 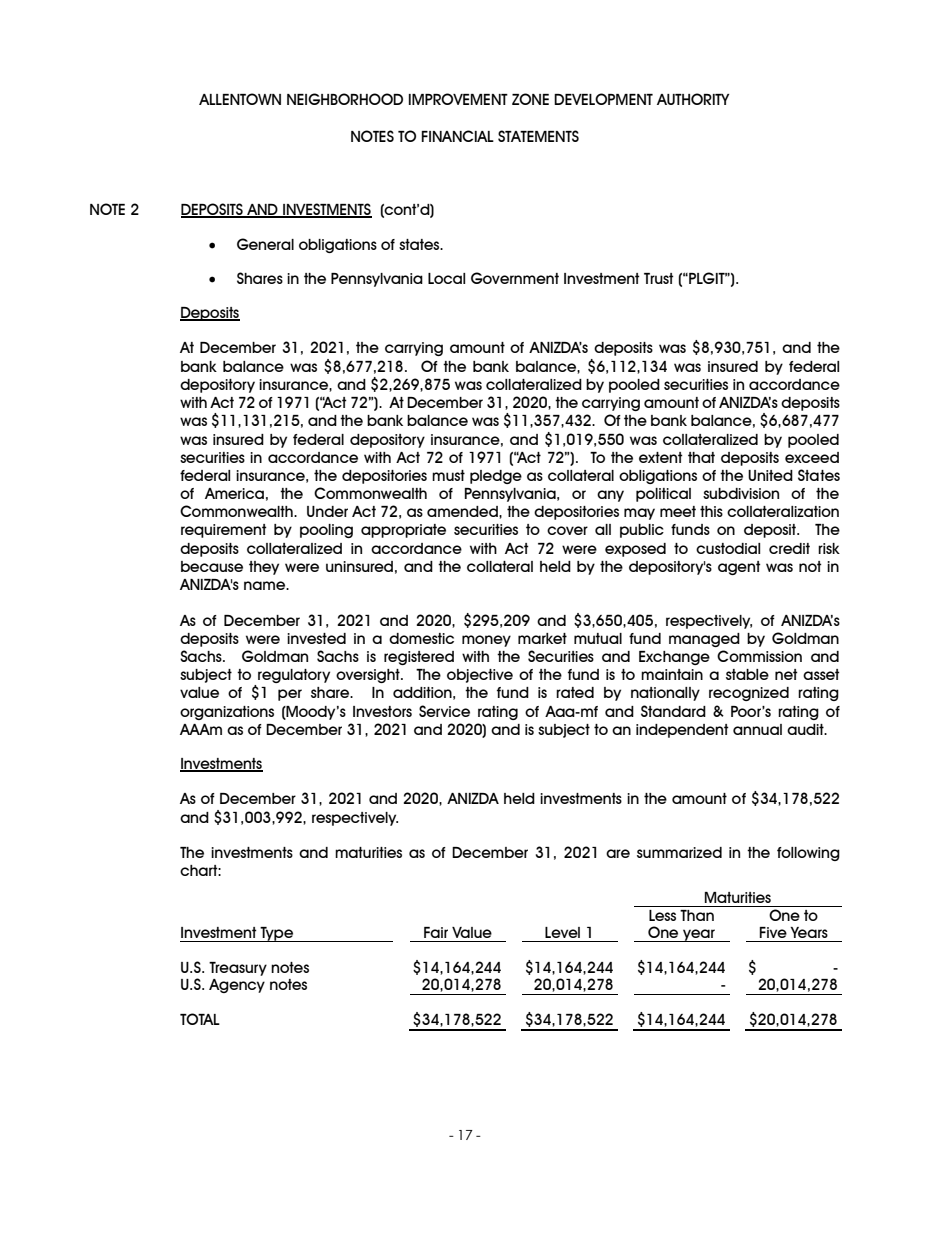 I want to click on Agency, so click(x=237, y=986).
